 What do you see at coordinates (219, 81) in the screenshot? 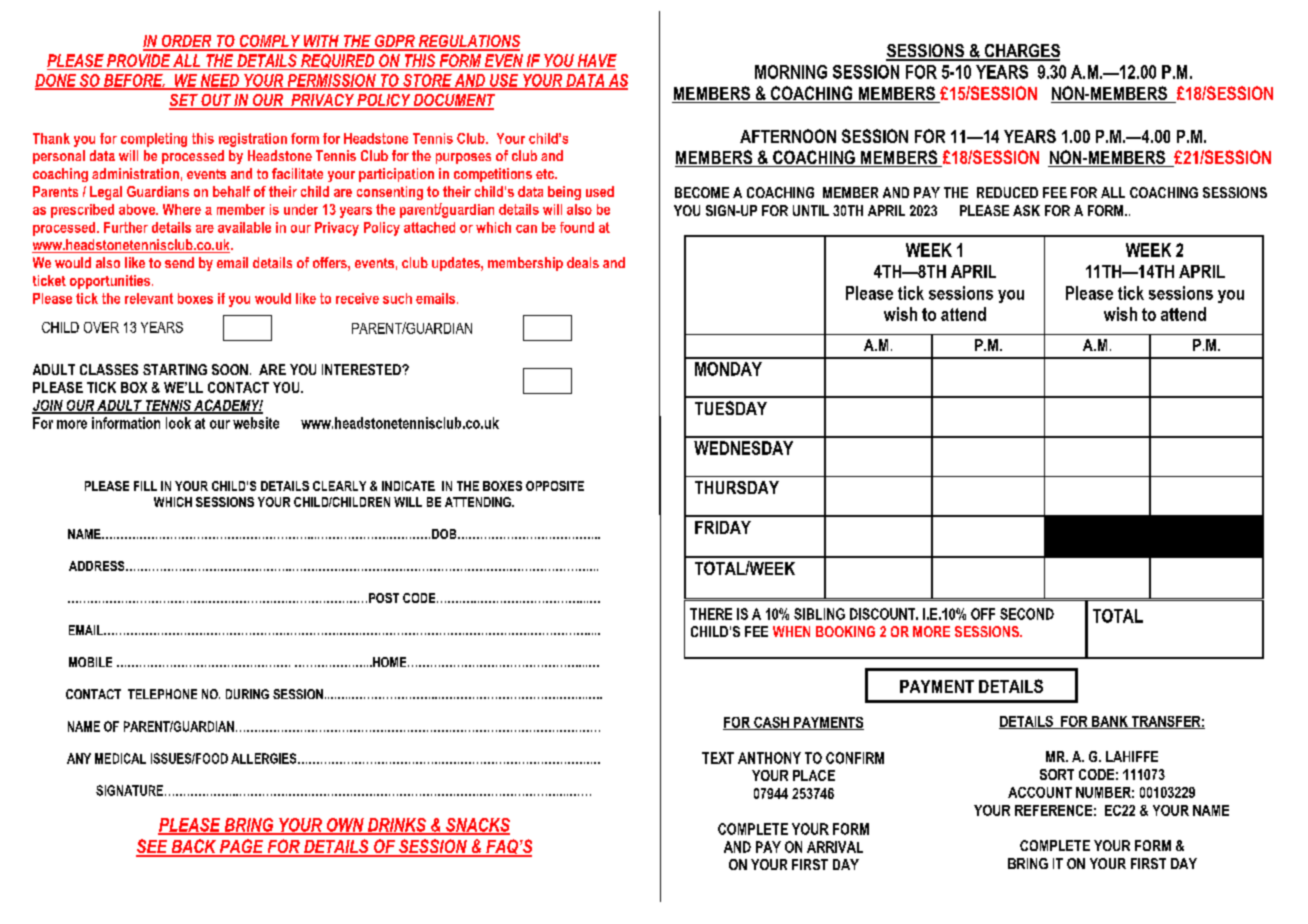
I see `NEED` at bounding box center [219, 81].
